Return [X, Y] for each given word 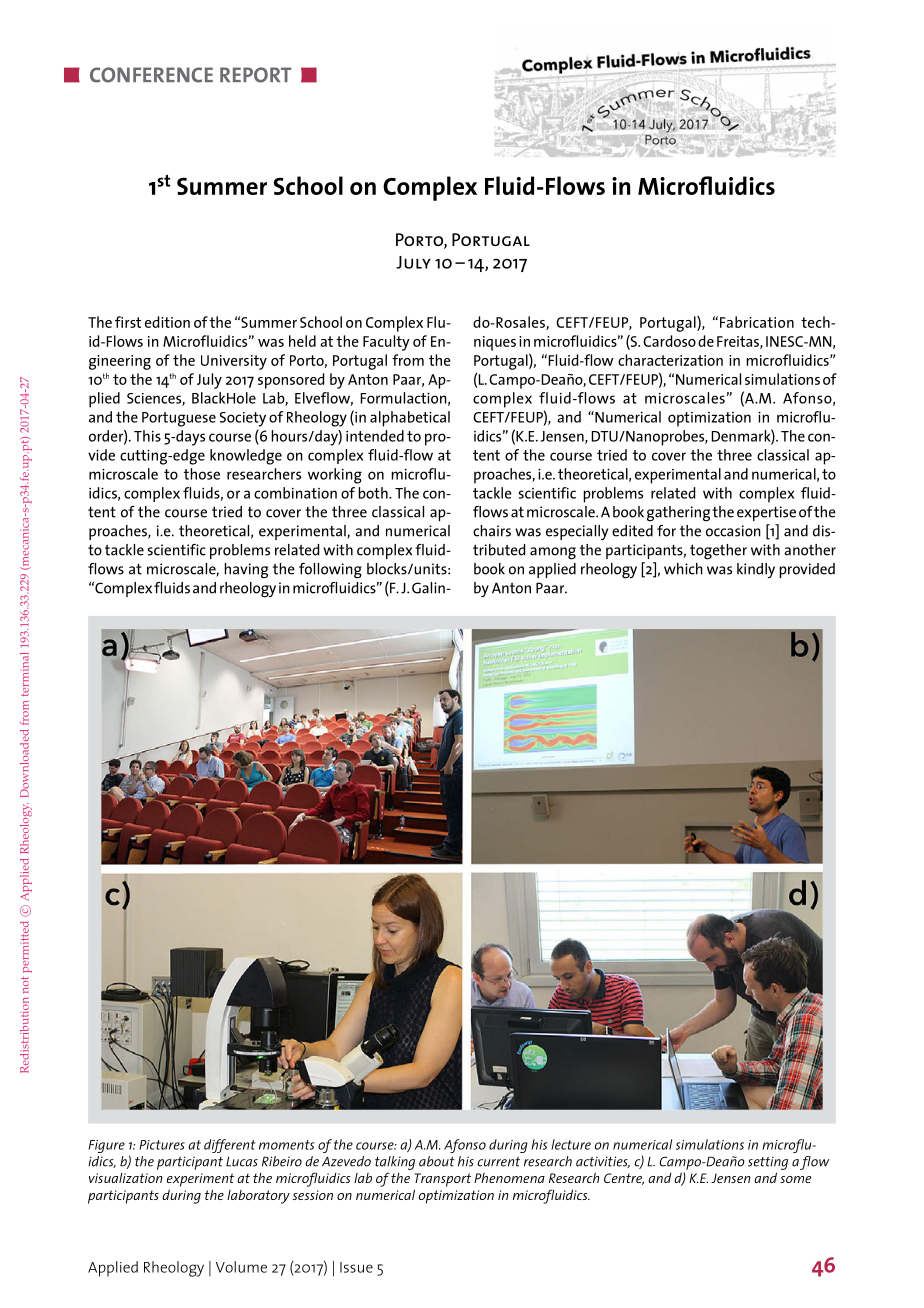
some [795, 1179]
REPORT [255, 75]
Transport [442, 1180]
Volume [241, 1267]
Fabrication [757, 322]
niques [495, 343]
